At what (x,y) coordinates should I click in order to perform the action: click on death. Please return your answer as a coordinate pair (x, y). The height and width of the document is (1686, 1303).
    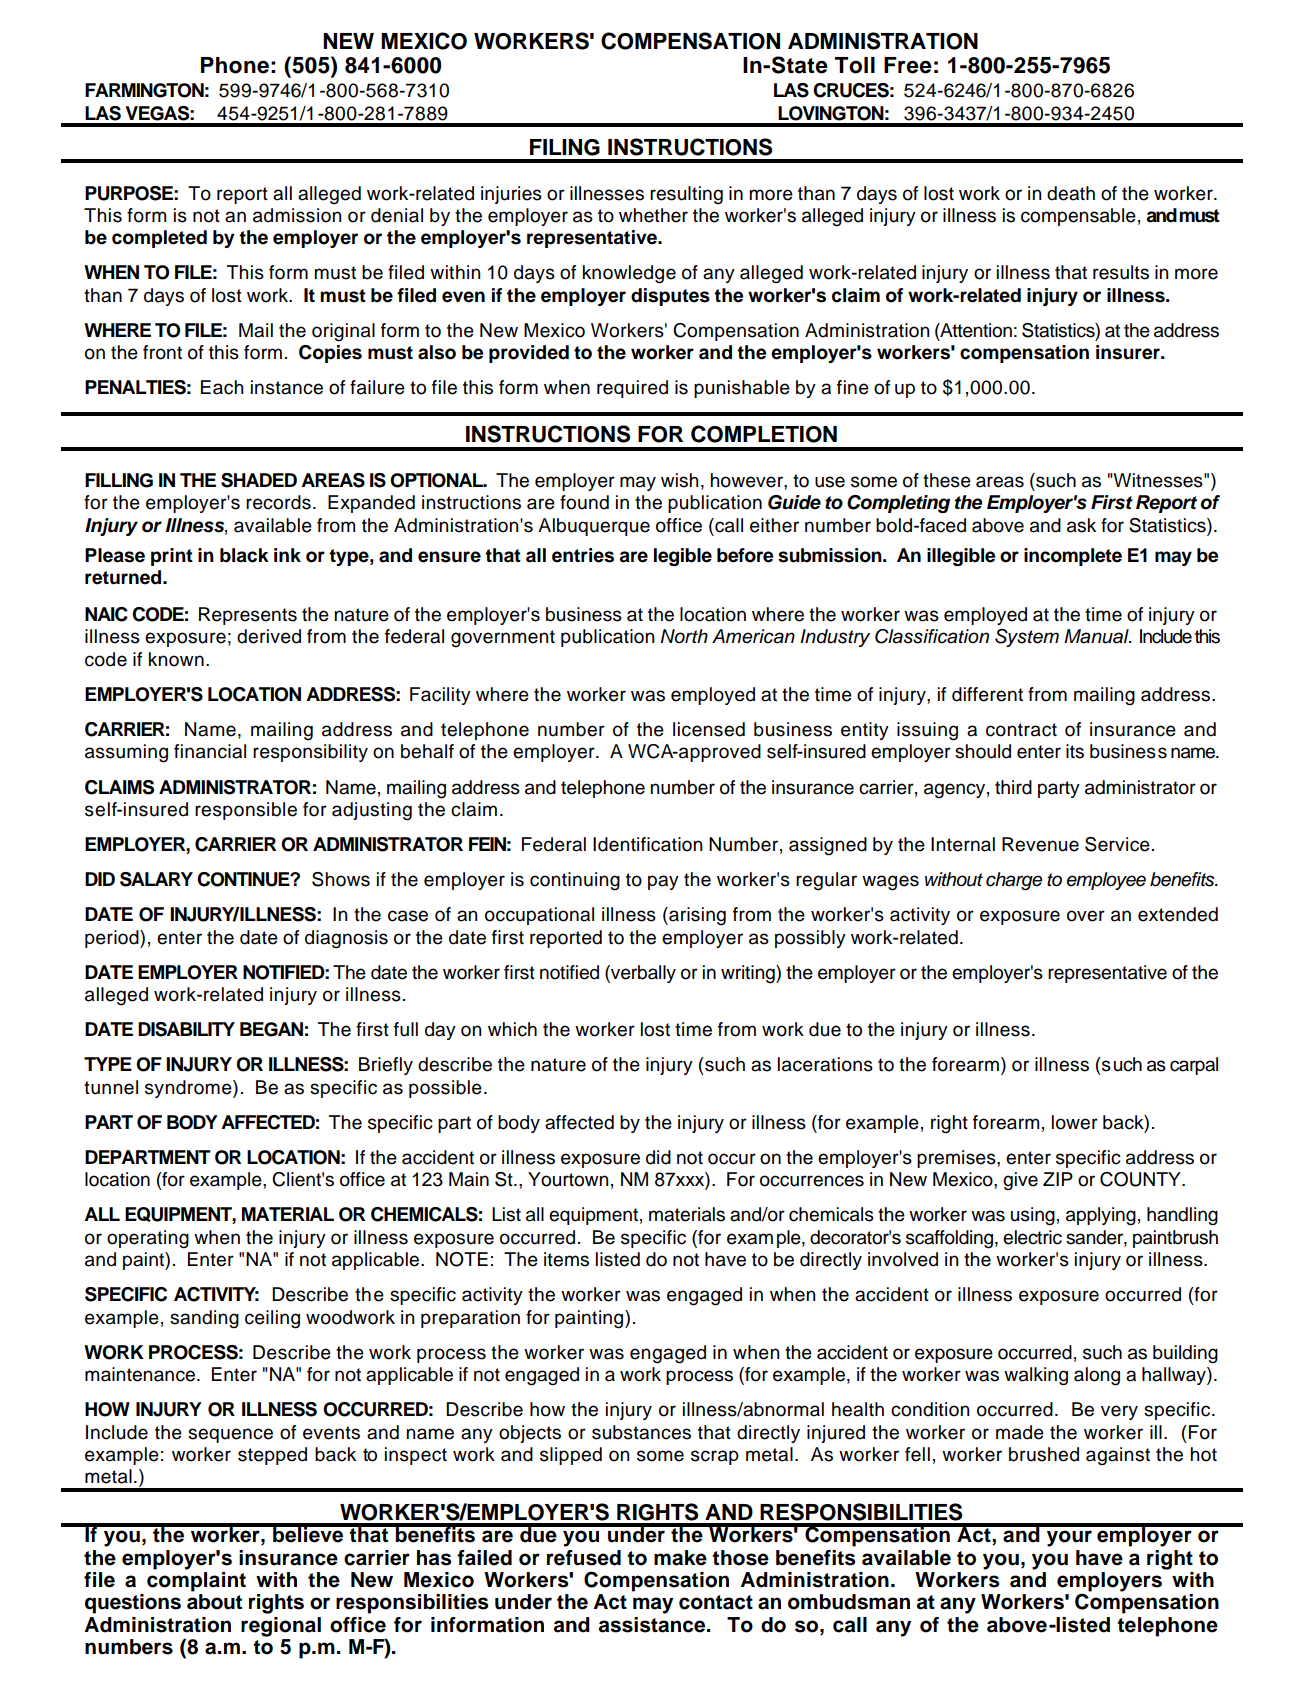
    Looking at the image, I should click on (1071, 193).
